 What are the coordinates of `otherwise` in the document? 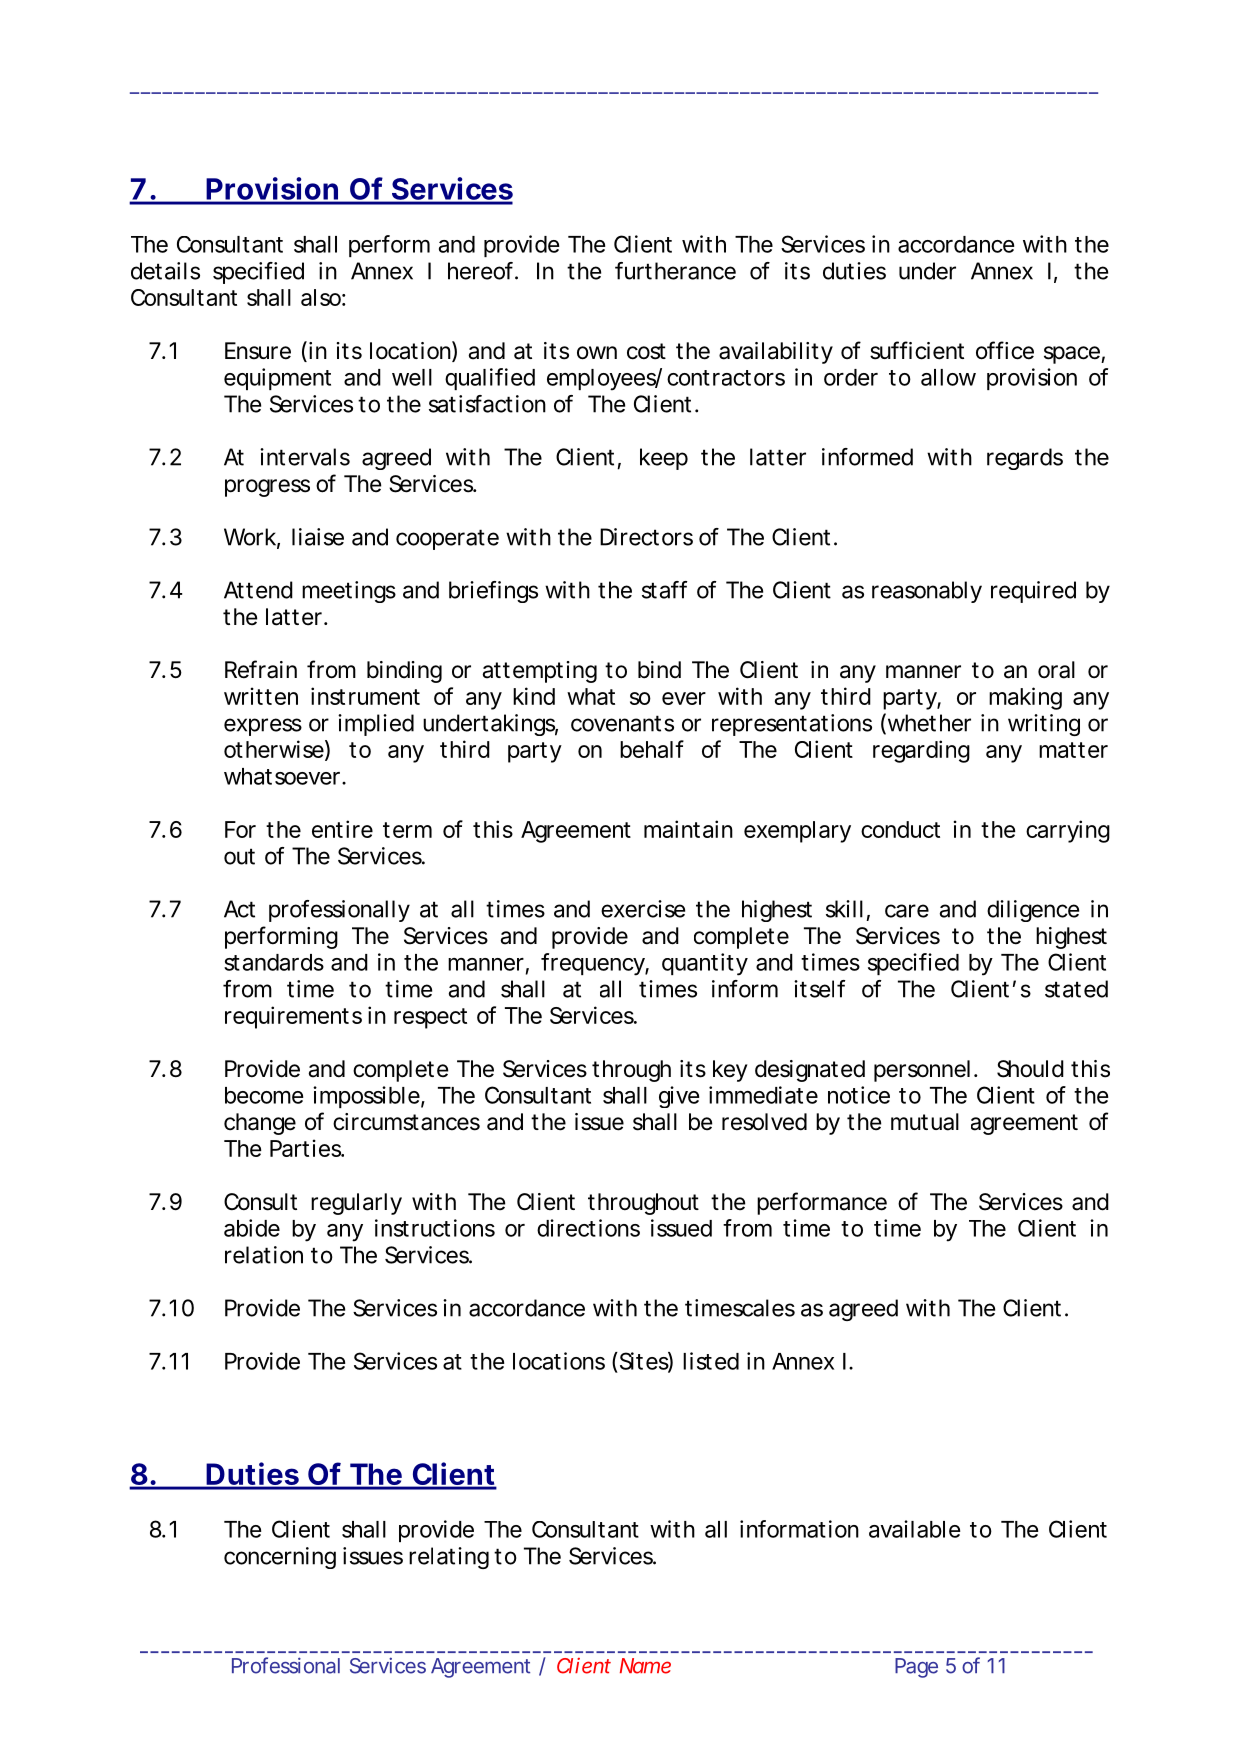 It's located at (274, 749).
